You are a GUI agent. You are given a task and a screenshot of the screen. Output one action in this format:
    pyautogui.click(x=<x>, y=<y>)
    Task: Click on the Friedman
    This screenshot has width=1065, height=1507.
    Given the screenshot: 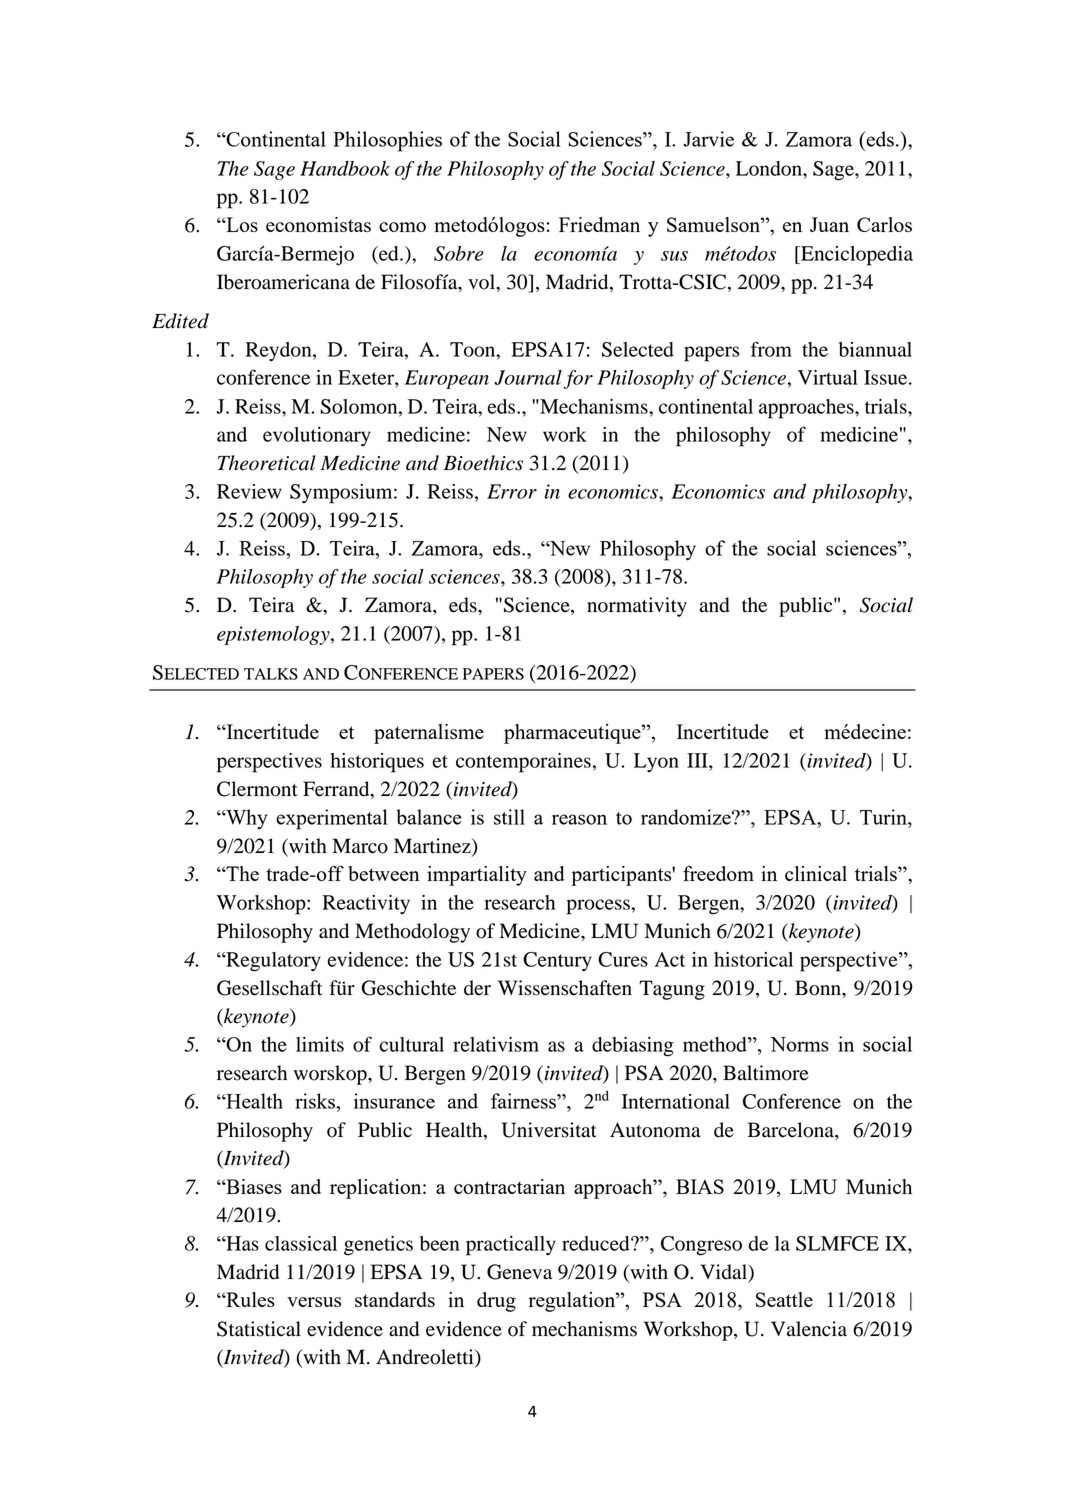 What is the action you would take?
    pyautogui.click(x=599, y=224)
